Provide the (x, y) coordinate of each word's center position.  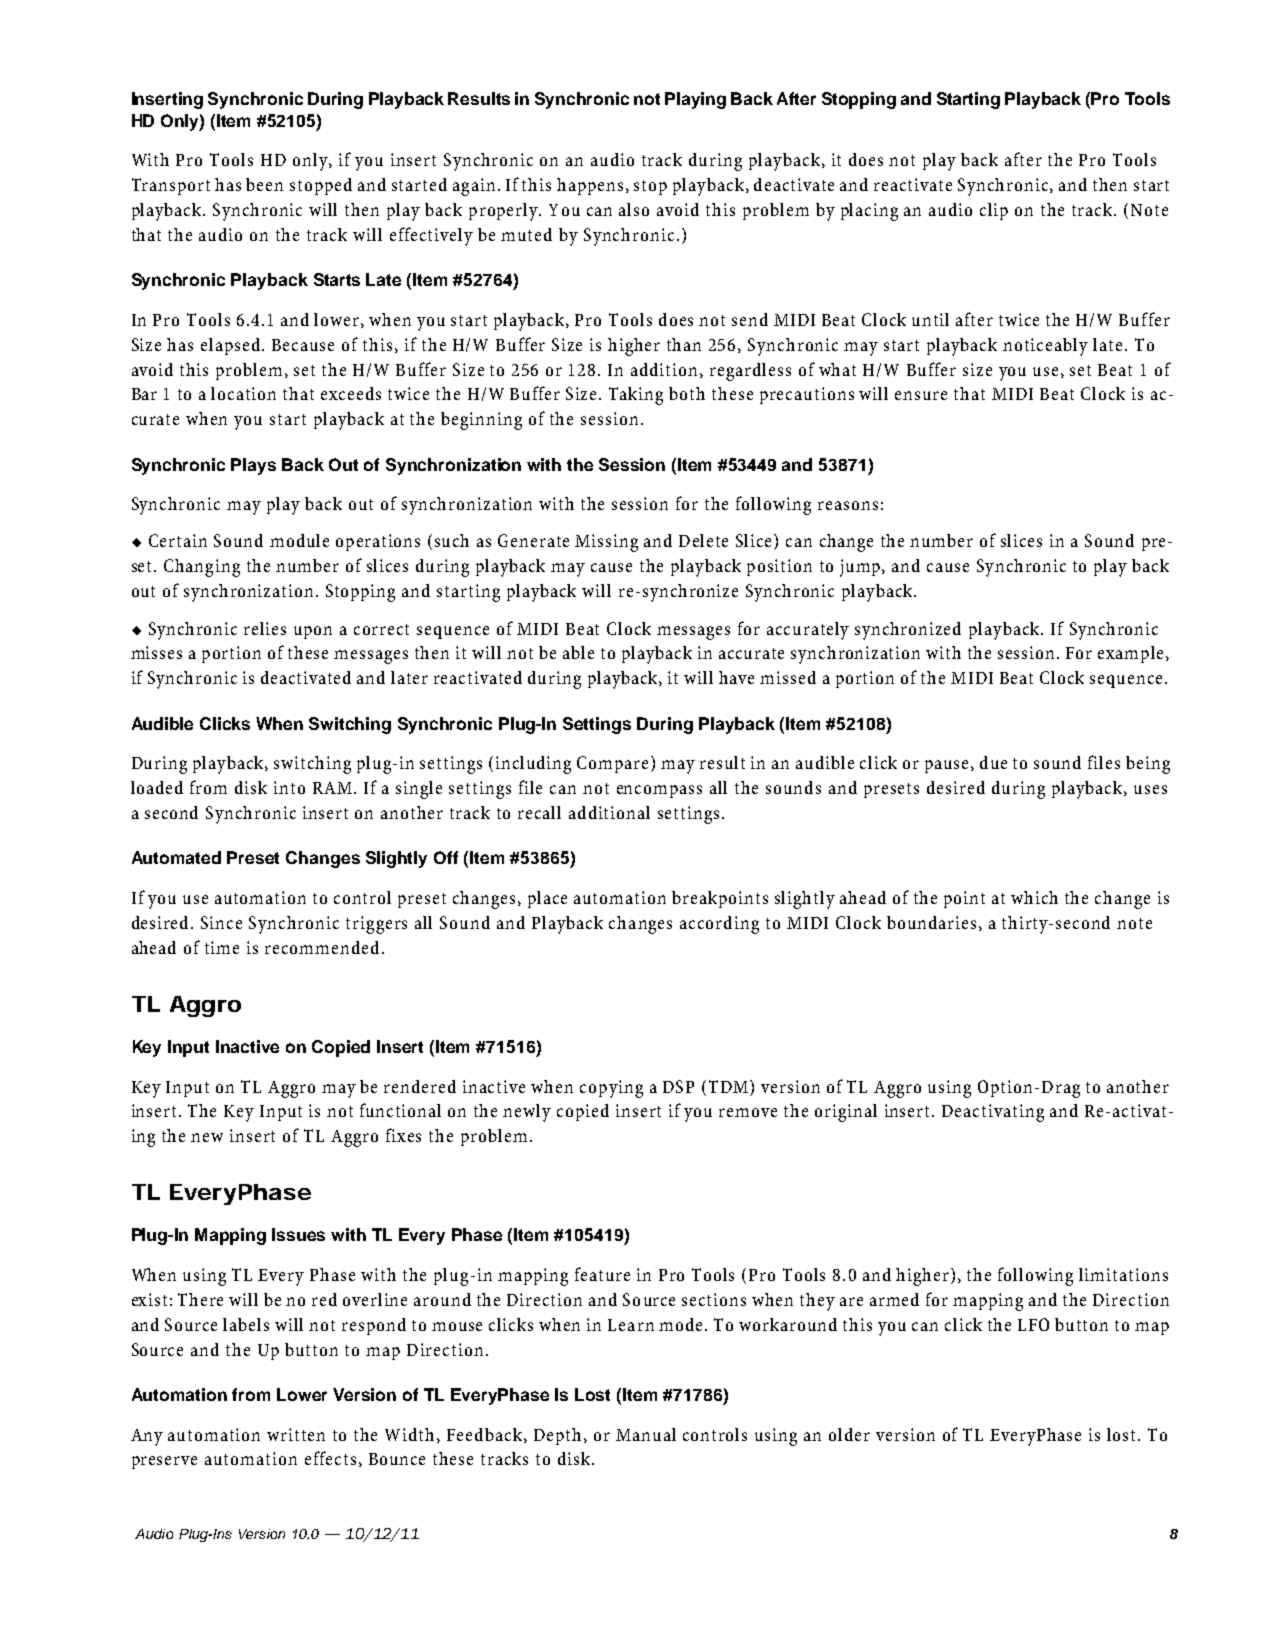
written (296, 1434)
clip (994, 211)
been (264, 184)
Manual (646, 1434)
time (222, 947)
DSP (678, 1086)
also (634, 209)
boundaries (931, 922)
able (578, 652)
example (1130, 654)
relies (265, 628)
